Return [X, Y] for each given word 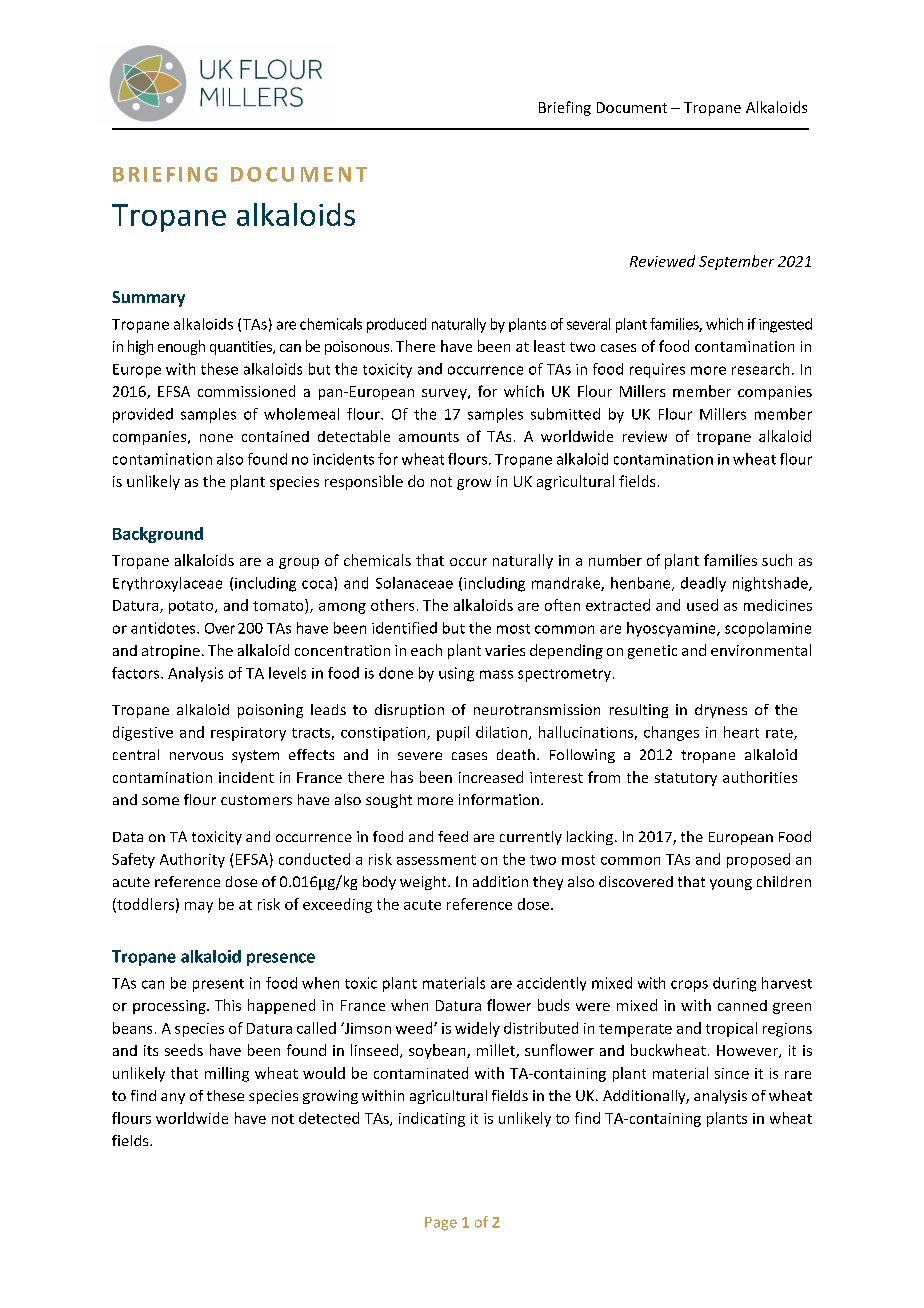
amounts [429, 437]
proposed [758, 860]
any [173, 1098]
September [736, 262]
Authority [192, 860]
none [216, 438]
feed [453, 836]
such [777, 560]
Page [441, 1224]
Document [632, 107]
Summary [148, 299]
